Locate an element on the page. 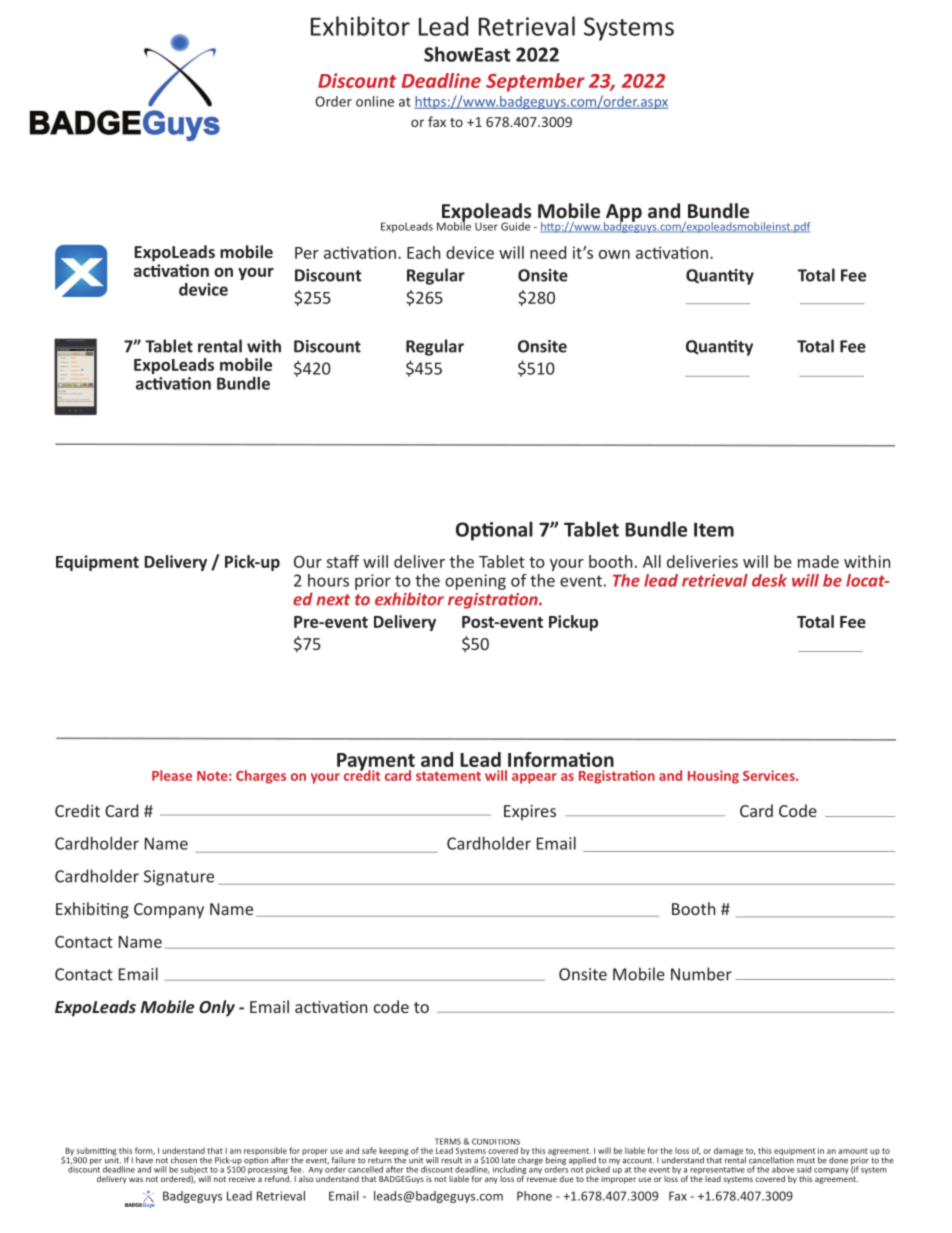 The image size is (952, 1233). online is located at coordinates (375, 101).
